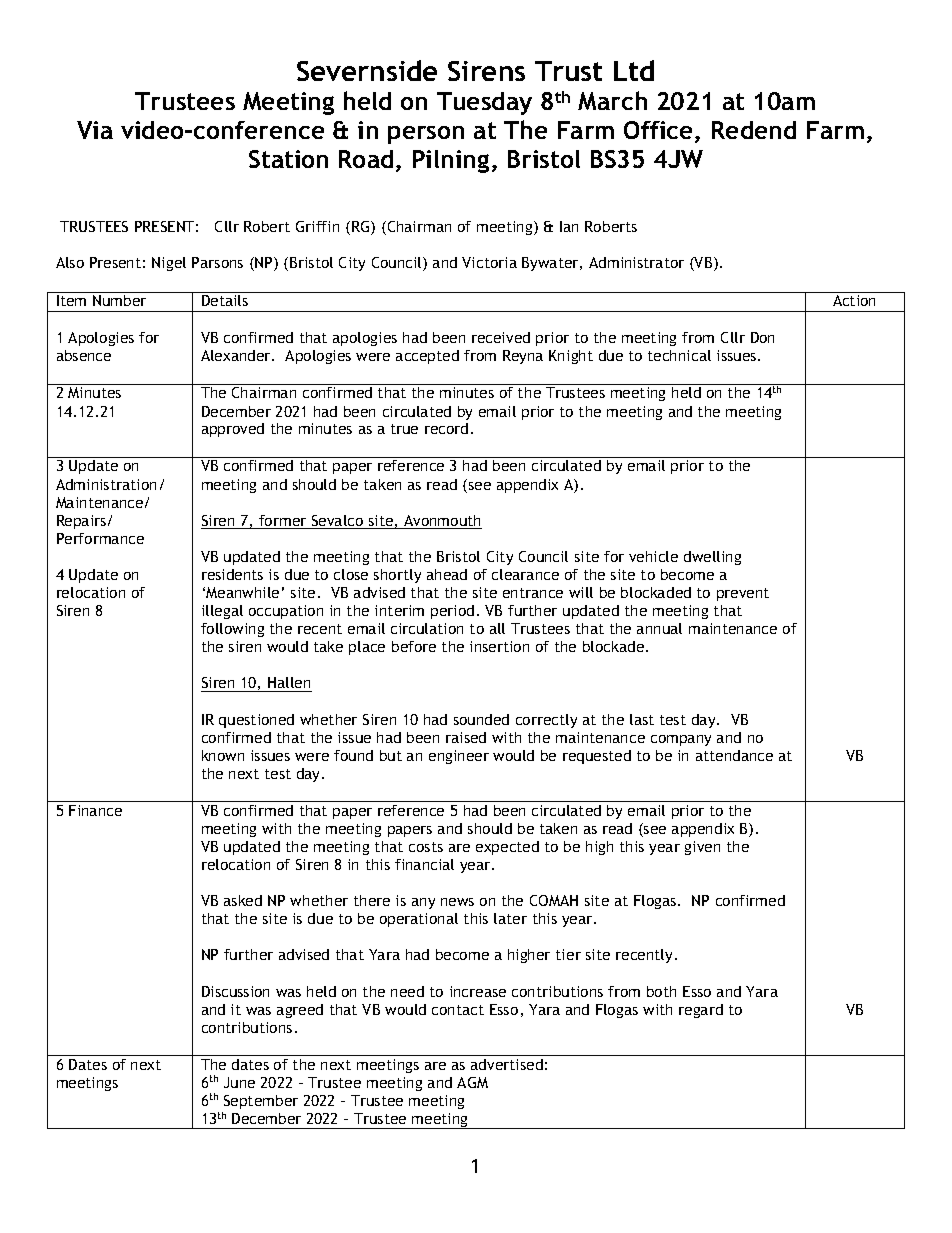 This screenshot has width=952, height=1233. What do you see at coordinates (426, 135) in the screenshot?
I see `person` at bounding box center [426, 135].
